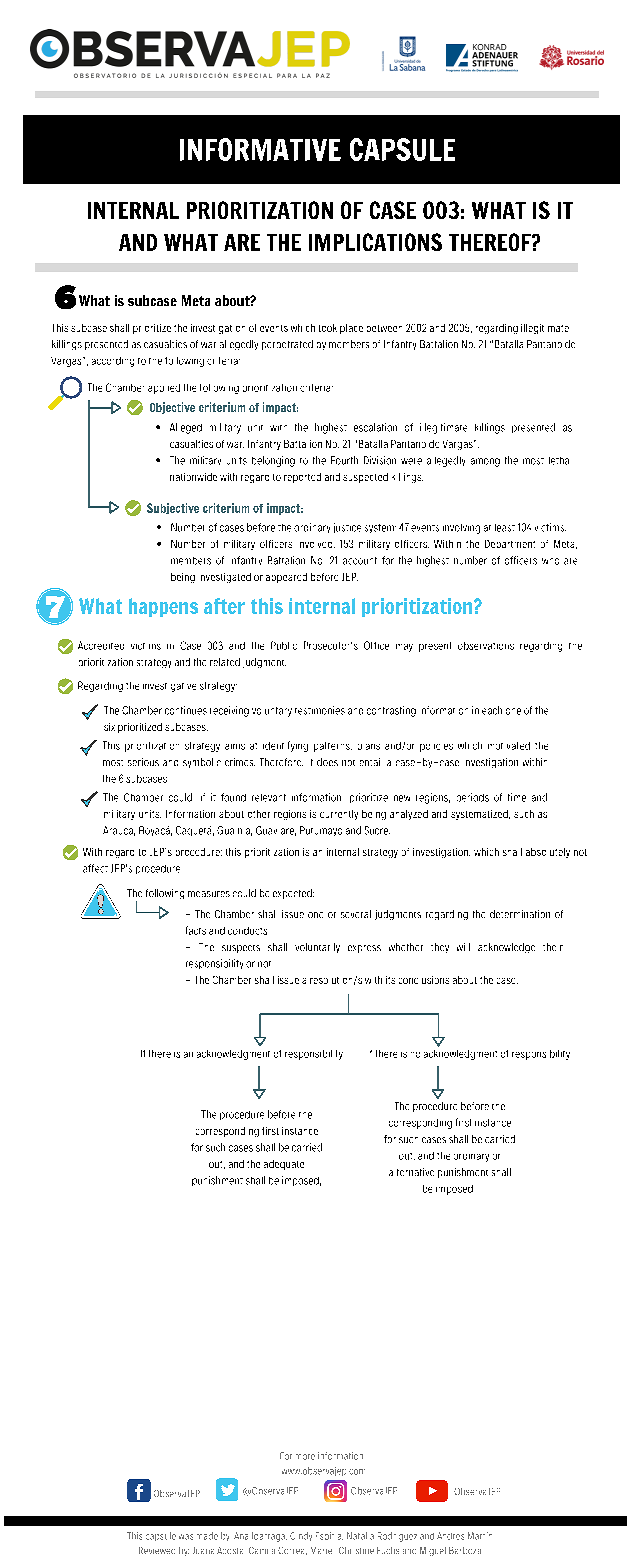  I want to click on between, so click(384, 328).
